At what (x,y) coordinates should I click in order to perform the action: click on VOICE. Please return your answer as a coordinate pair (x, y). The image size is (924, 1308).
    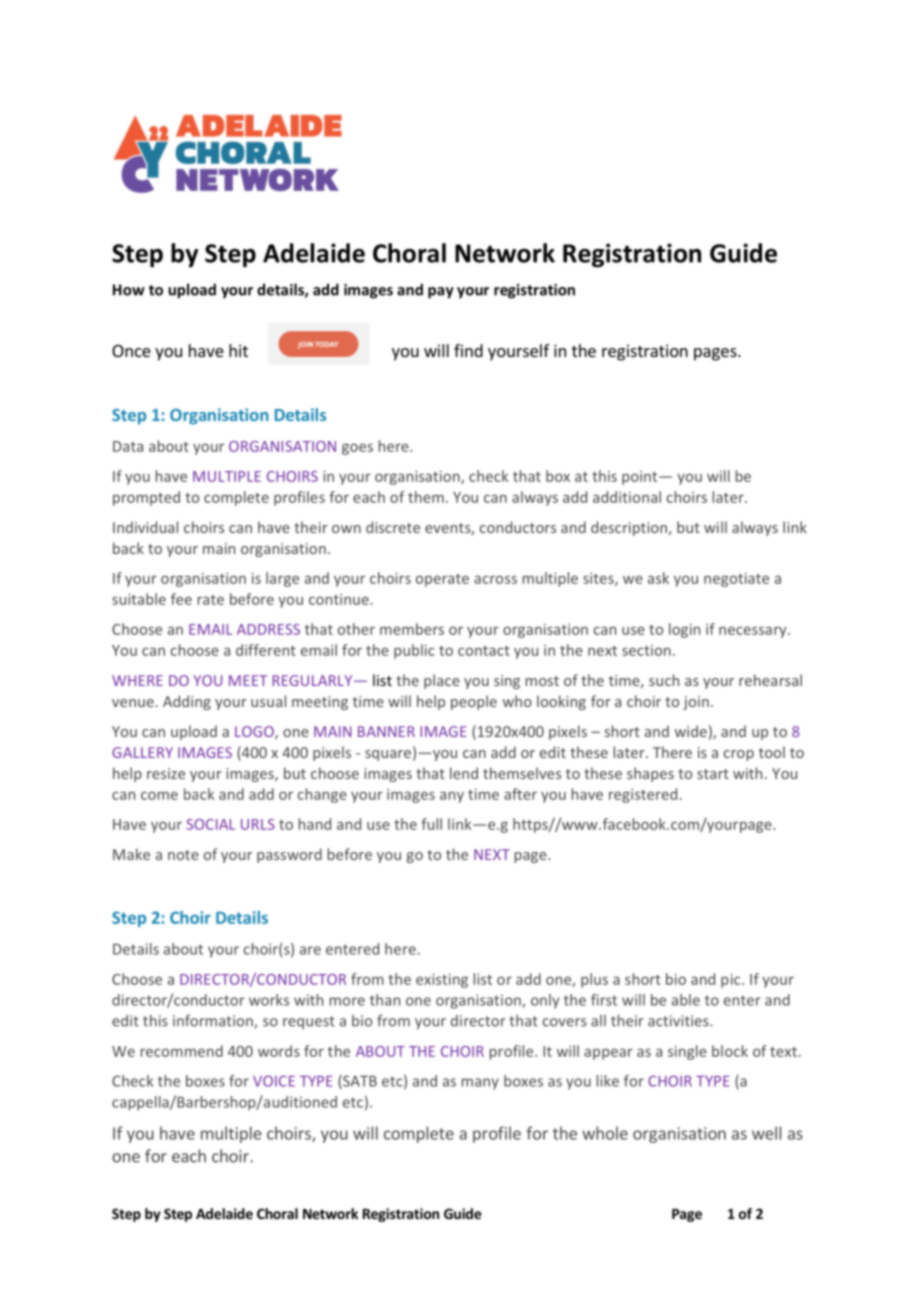
    Looking at the image, I should click on (274, 1081).
